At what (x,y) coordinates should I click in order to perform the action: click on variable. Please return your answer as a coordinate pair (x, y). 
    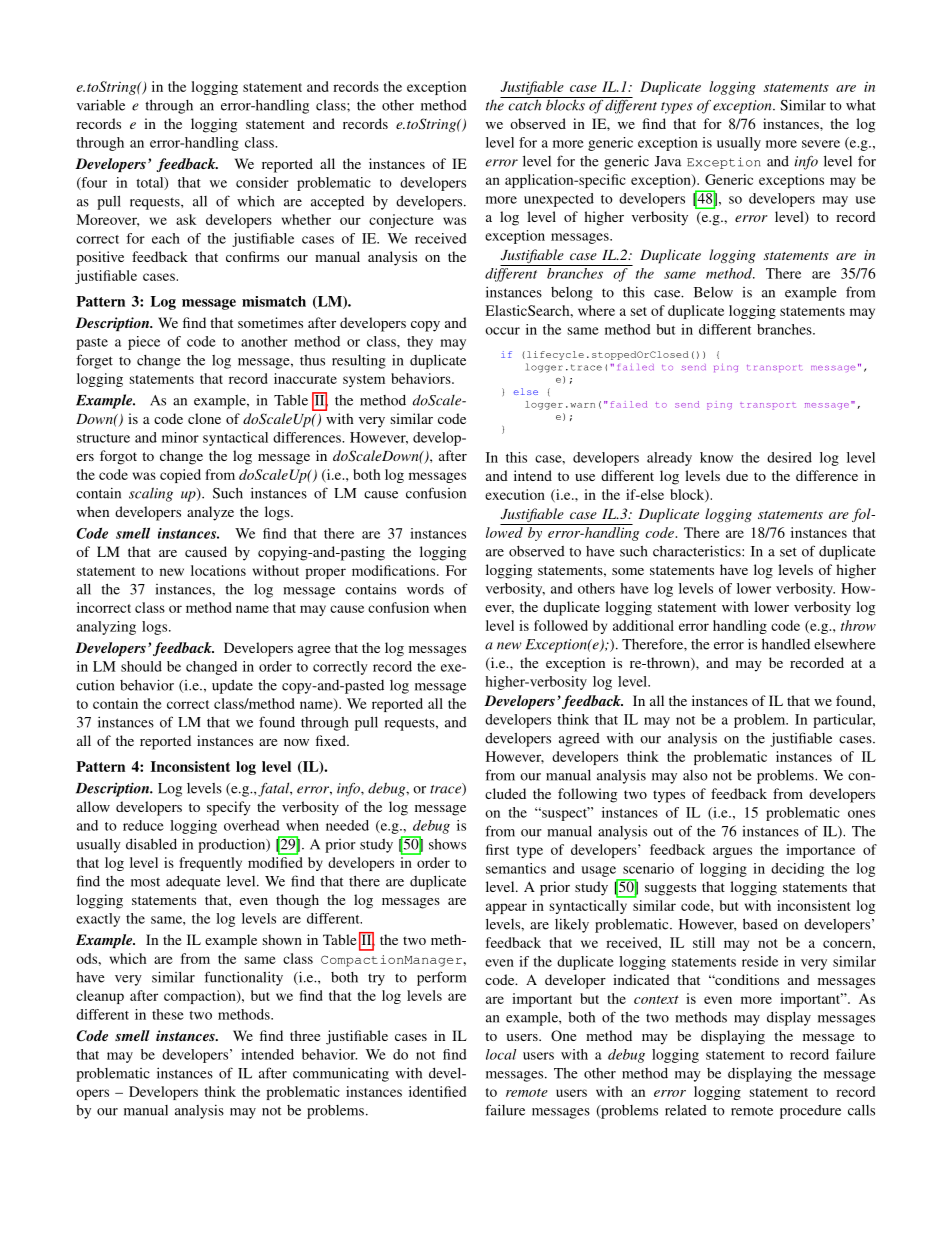
    Looking at the image, I should click on (101, 105).
